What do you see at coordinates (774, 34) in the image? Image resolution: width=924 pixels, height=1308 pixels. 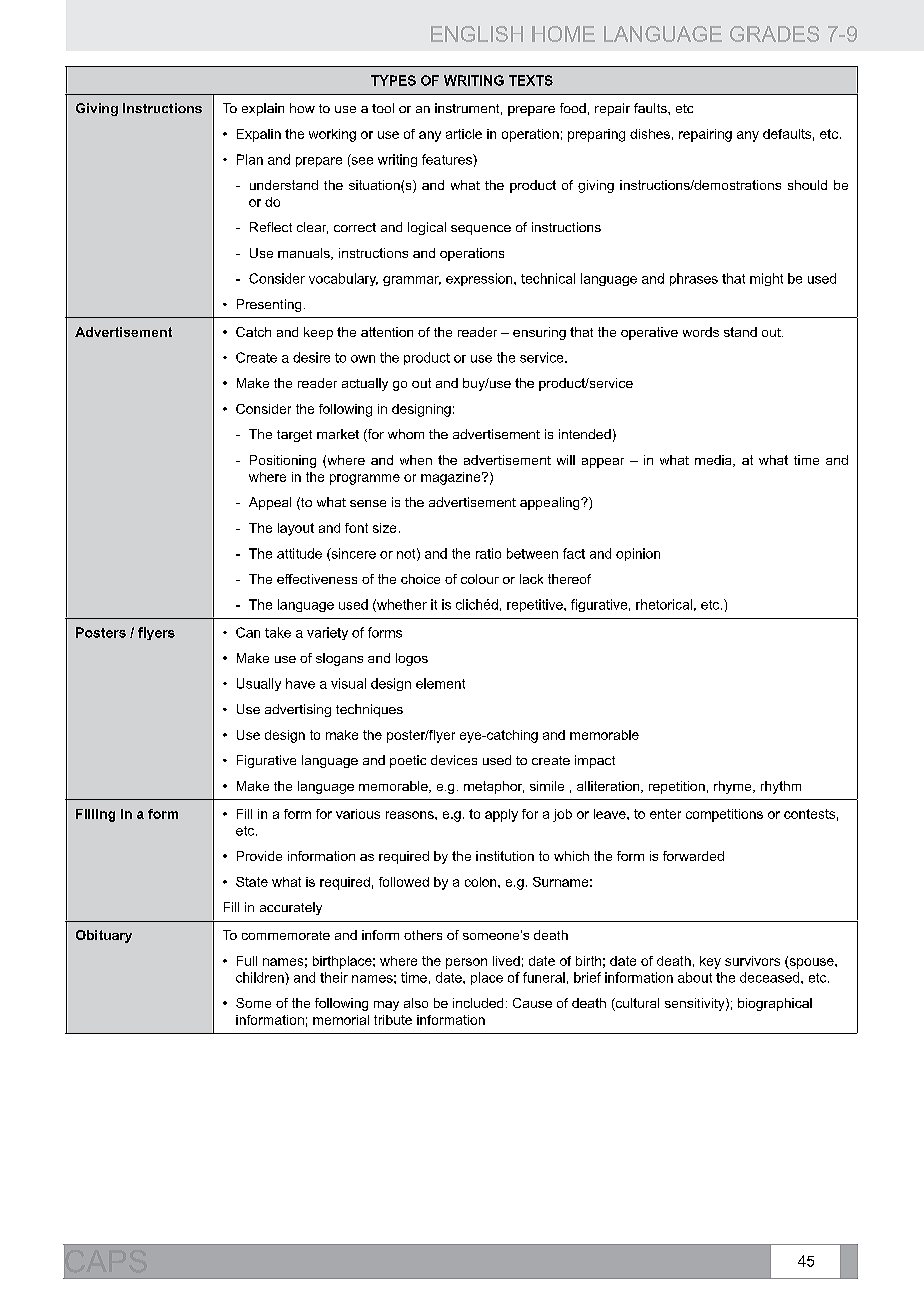 I see `GRADES` at bounding box center [774, 34].
